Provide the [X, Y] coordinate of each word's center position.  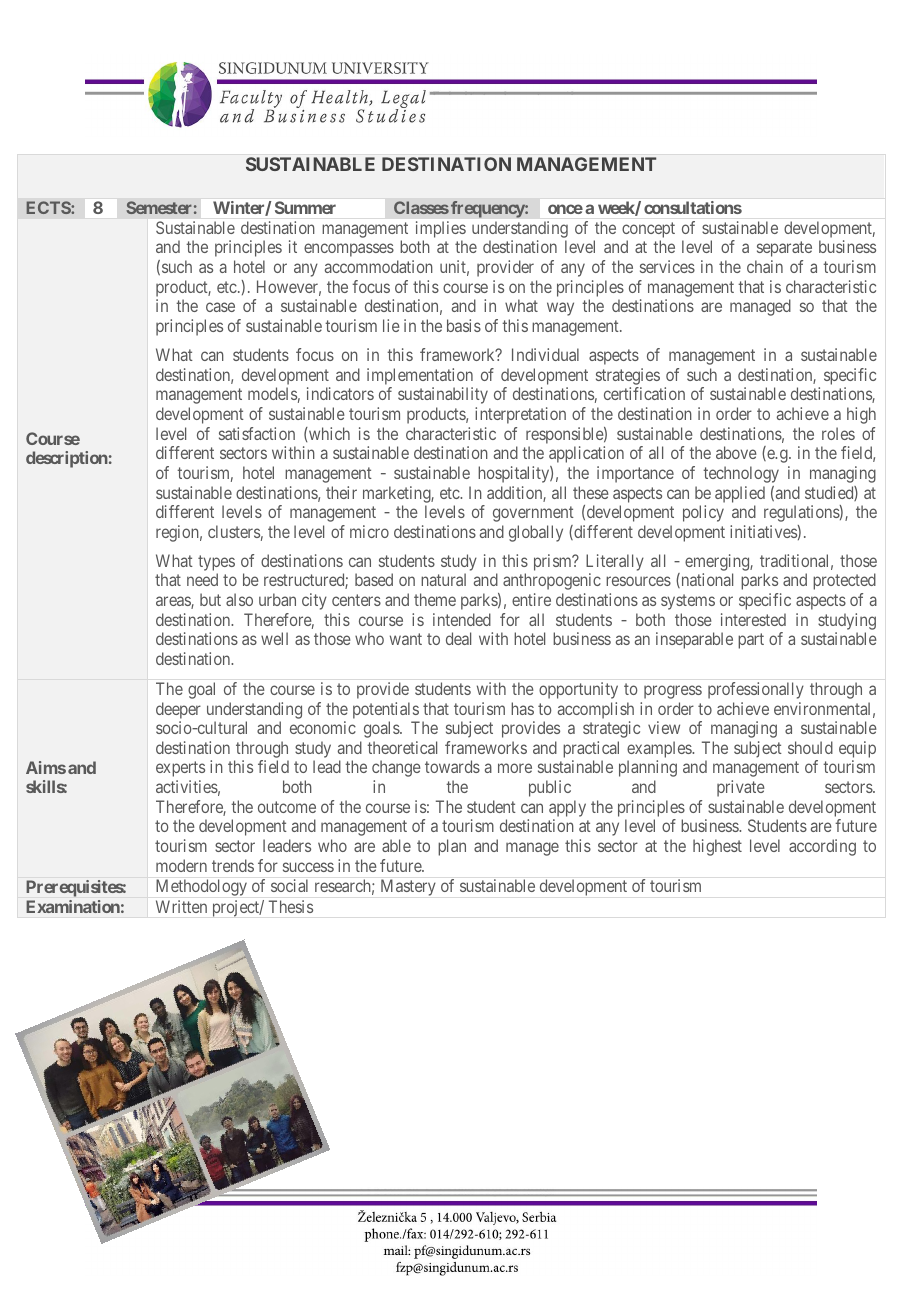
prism [554, 562]
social [289, 885]
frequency [488, 209]
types [216, 564]
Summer [305, 207]
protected [844, 581]
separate [784, 249]
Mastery [408, 887]
